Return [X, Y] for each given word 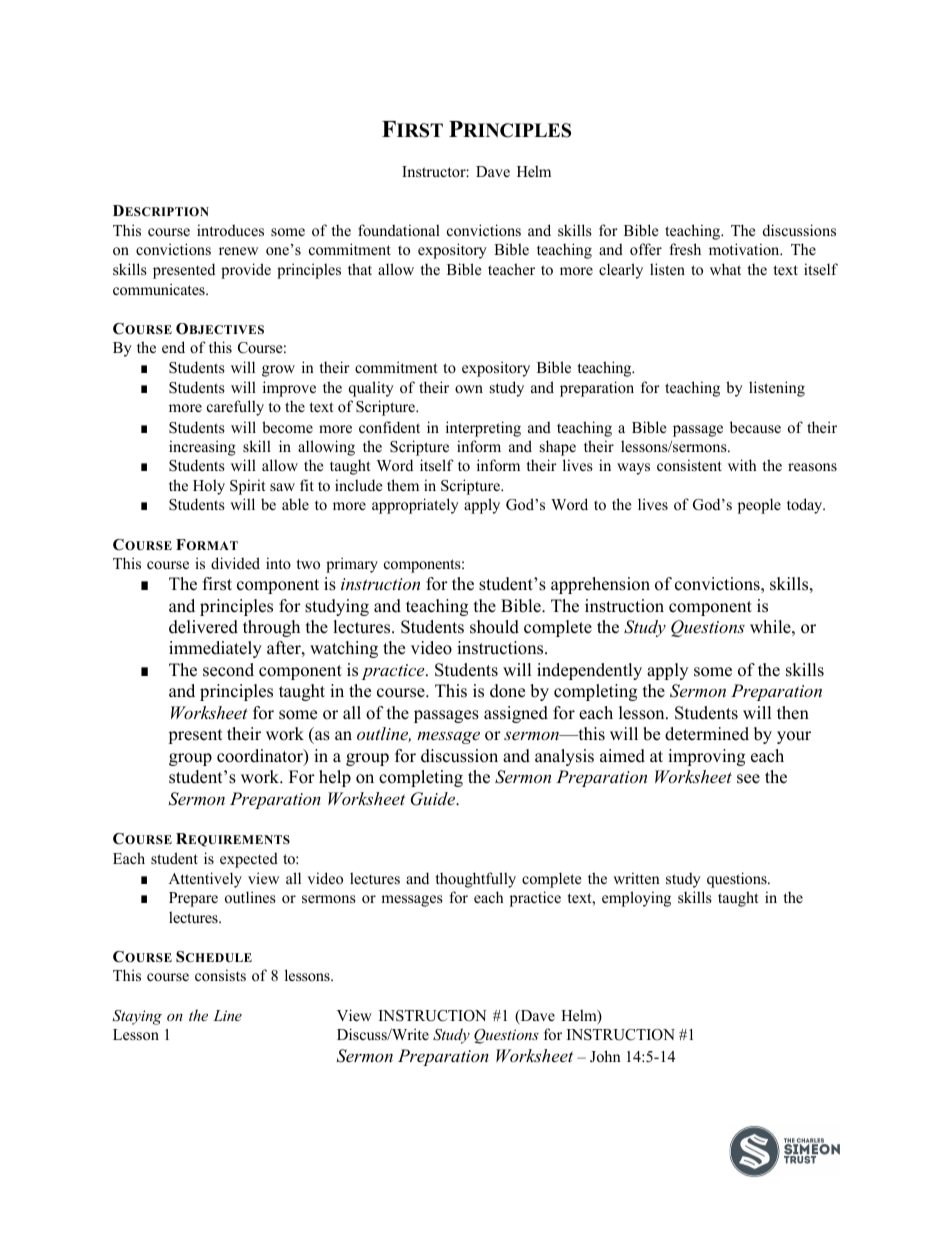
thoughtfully [476, 880]
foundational [399, 230]
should [494, 627]
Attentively [205, 880]
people [759, 506]
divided [235, 563]
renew [238, 251]
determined [707, 734]
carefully [235, 408]
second [228, 670]
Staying [137, 1017]
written [636, 878]
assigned [516, 714]
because [755, 427]
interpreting [483, 429]
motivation [745, 249]
